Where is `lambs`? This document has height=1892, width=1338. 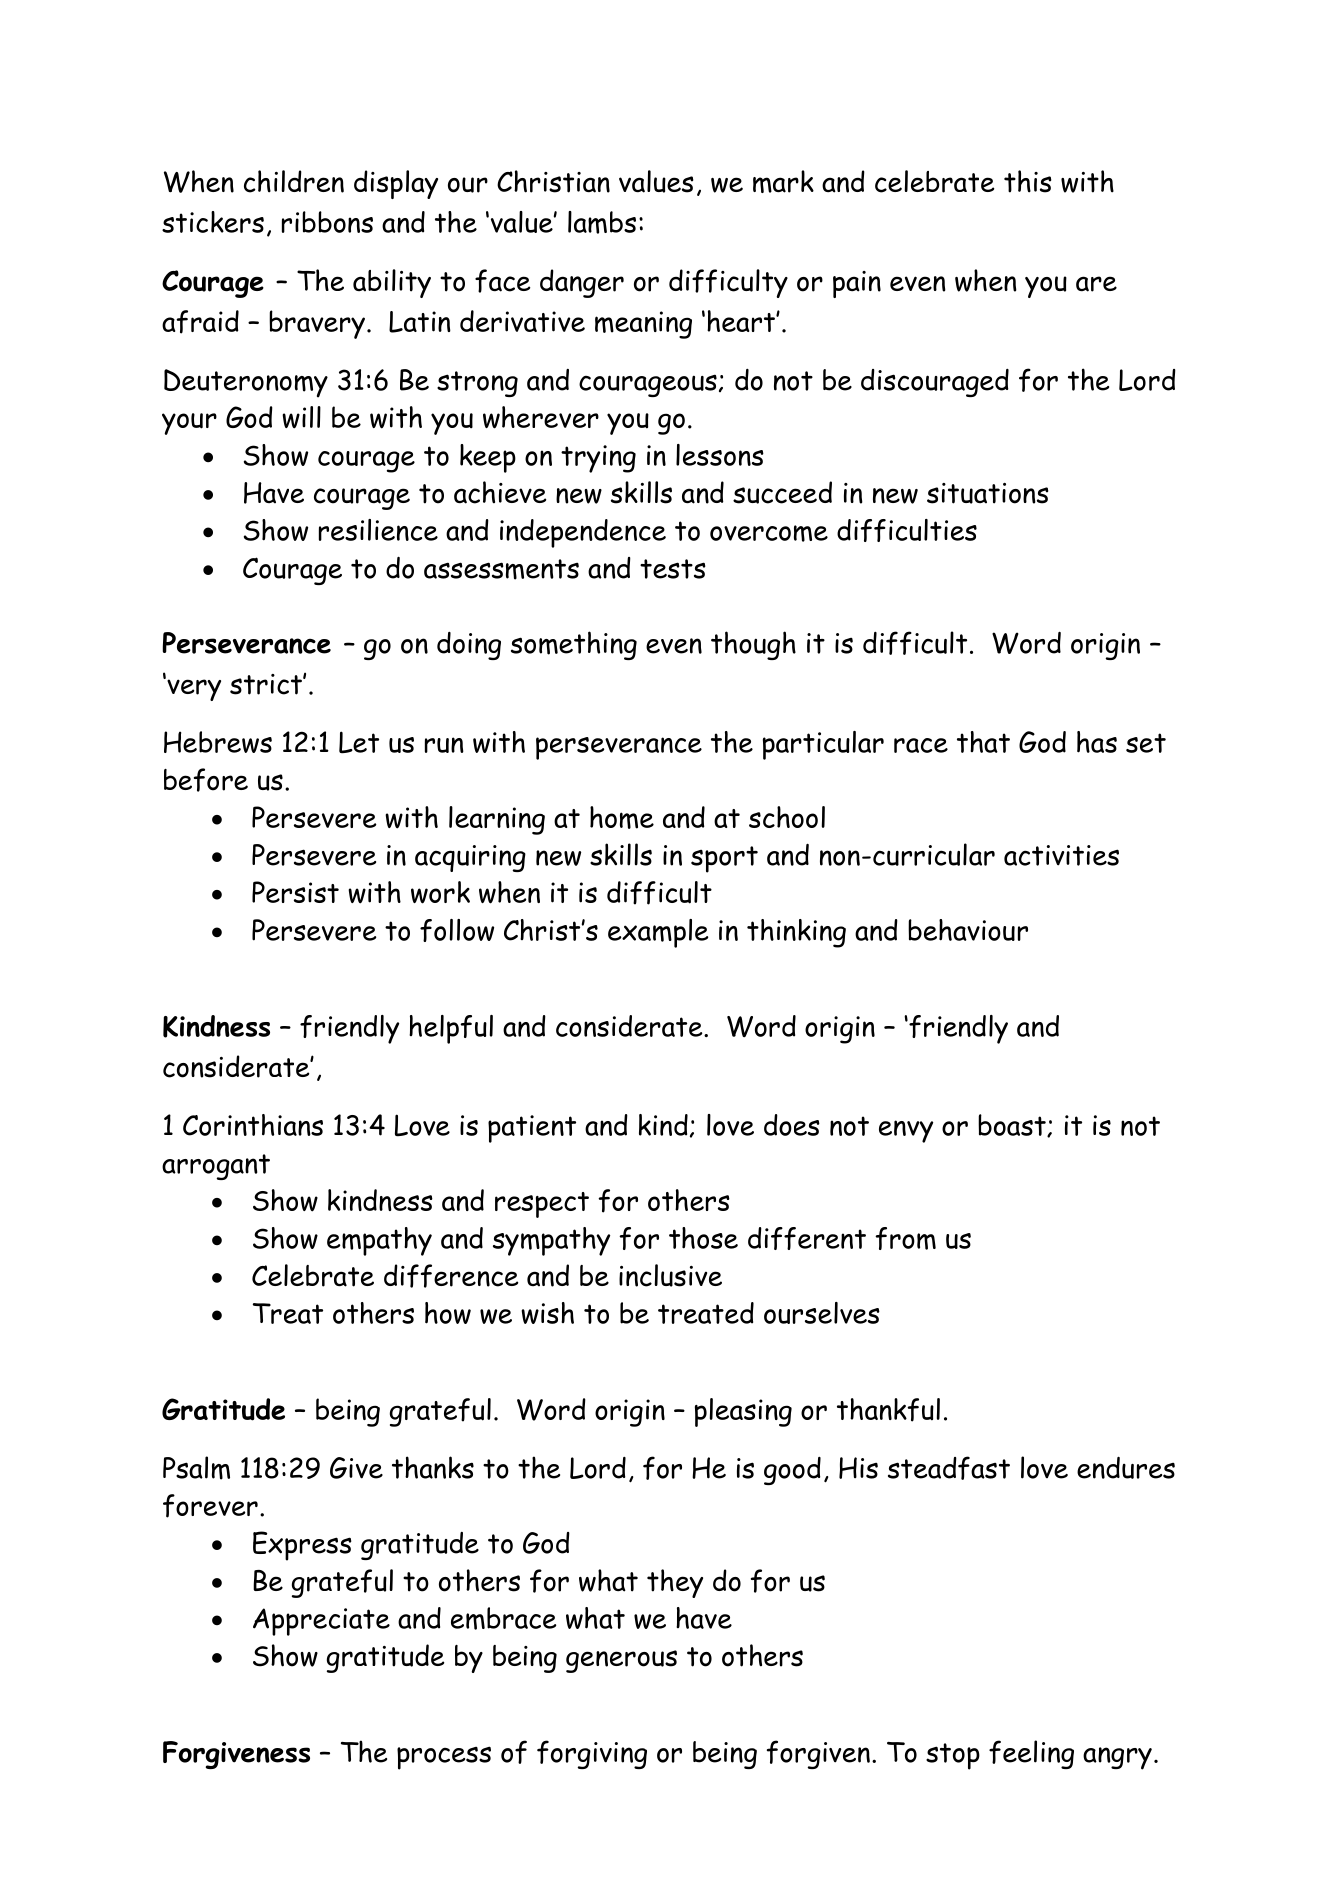
lambs is located at coordinates (602, 222).
